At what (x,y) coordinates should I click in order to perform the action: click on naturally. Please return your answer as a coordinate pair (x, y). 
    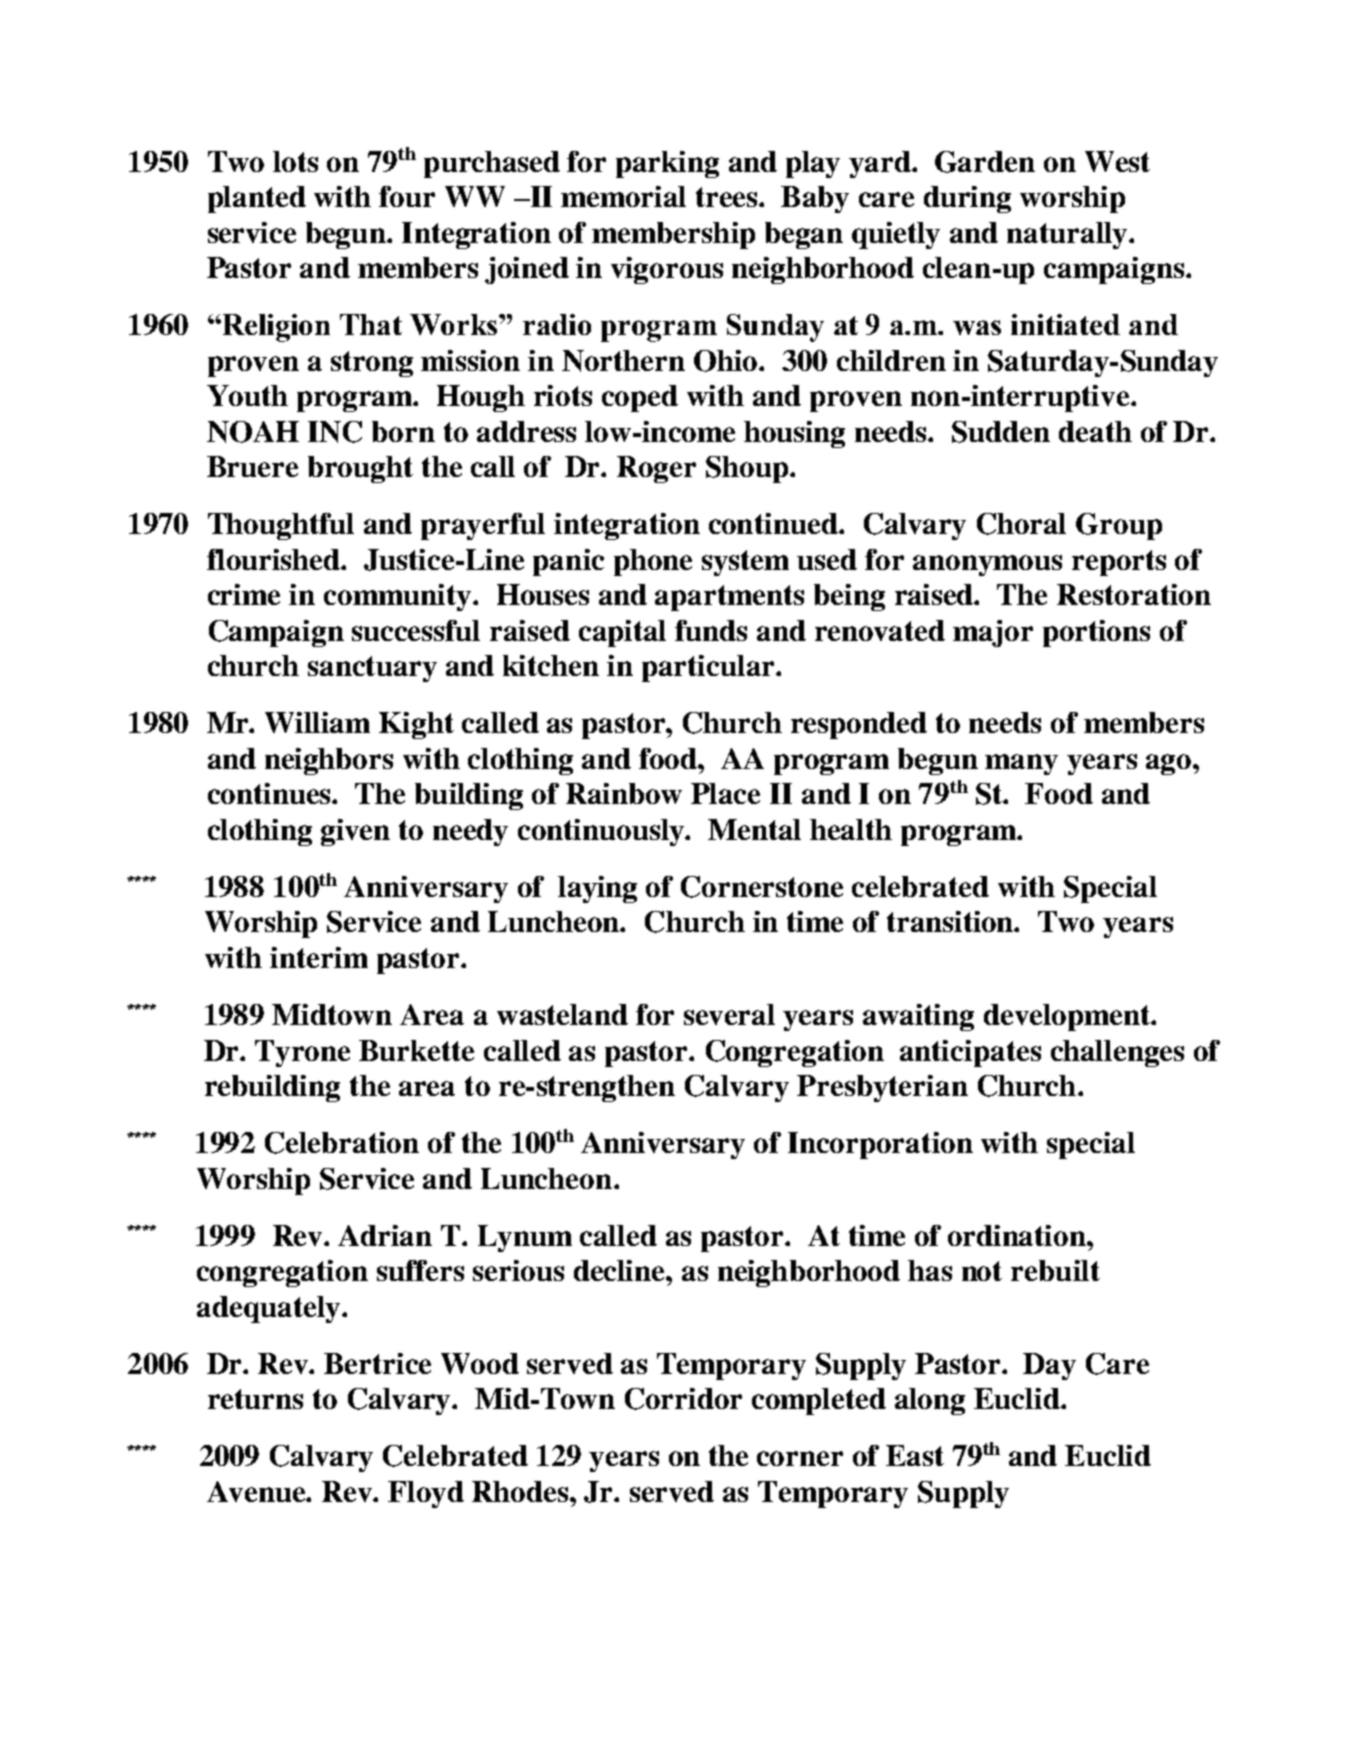
    Looking at the image, I should click on (1069, 235).
